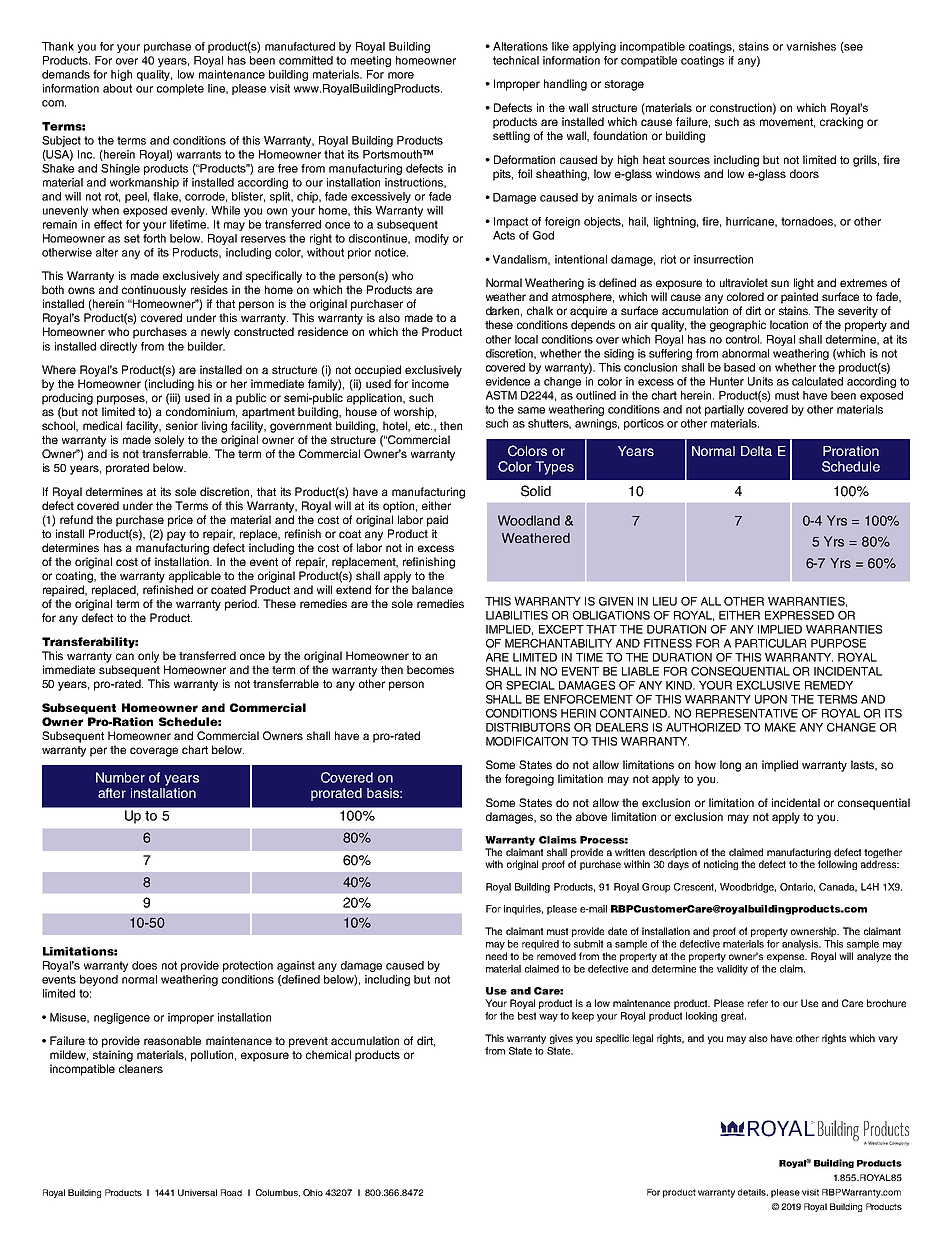  What do you see at coordinates (148, 657) in the screenshot?
I see `only` at bounding box center [148, 657].
